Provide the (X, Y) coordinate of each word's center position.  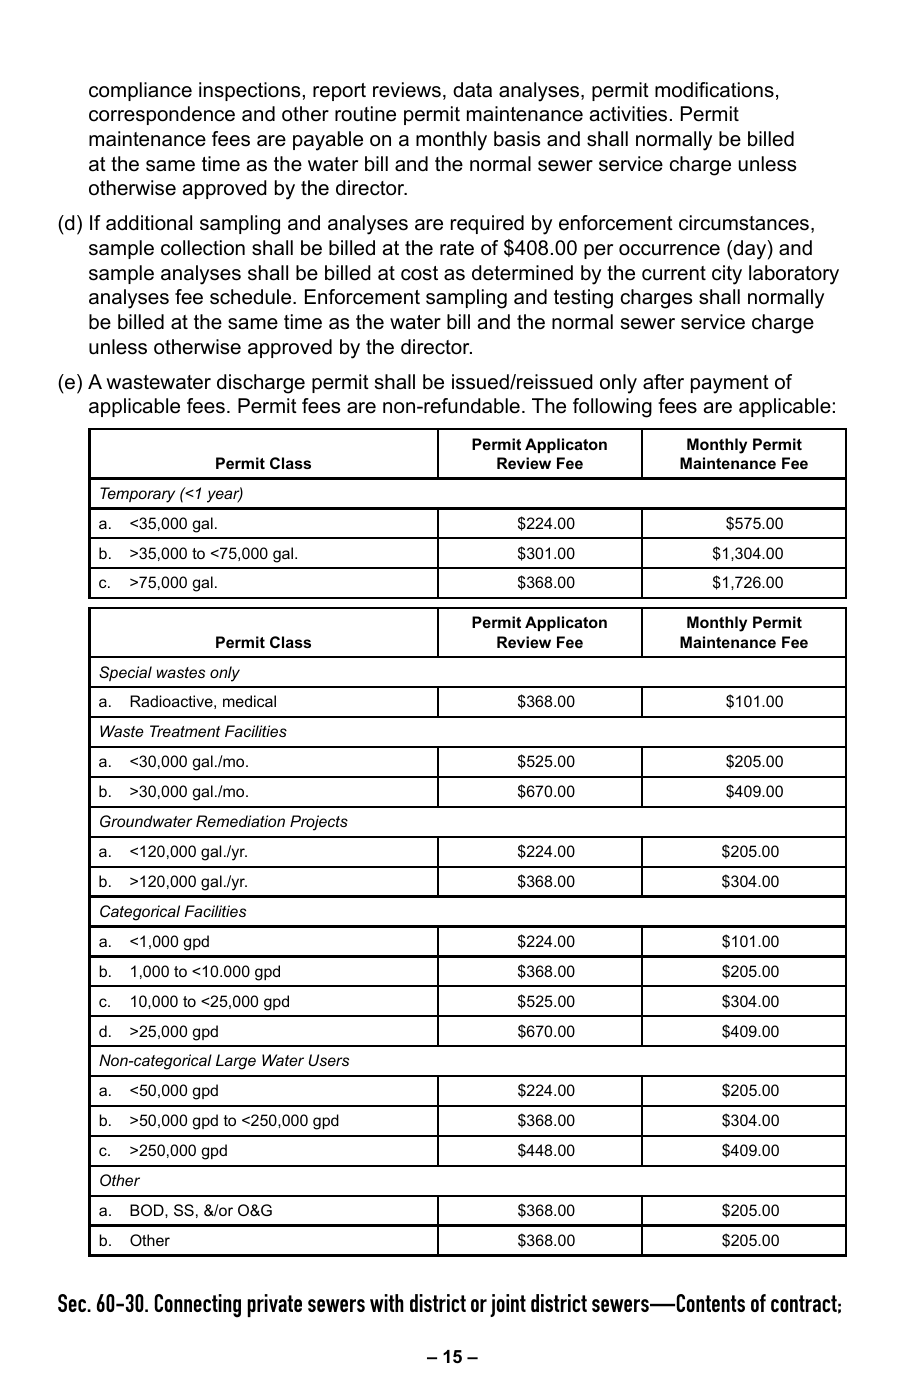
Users (329, 1060)
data (472, 90)
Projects (319, 823)
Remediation (240, 821)
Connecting (197, 1306)
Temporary (137, 495)
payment (730, 384)
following (612, 408)
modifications (714, 90)
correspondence (162, 115)
